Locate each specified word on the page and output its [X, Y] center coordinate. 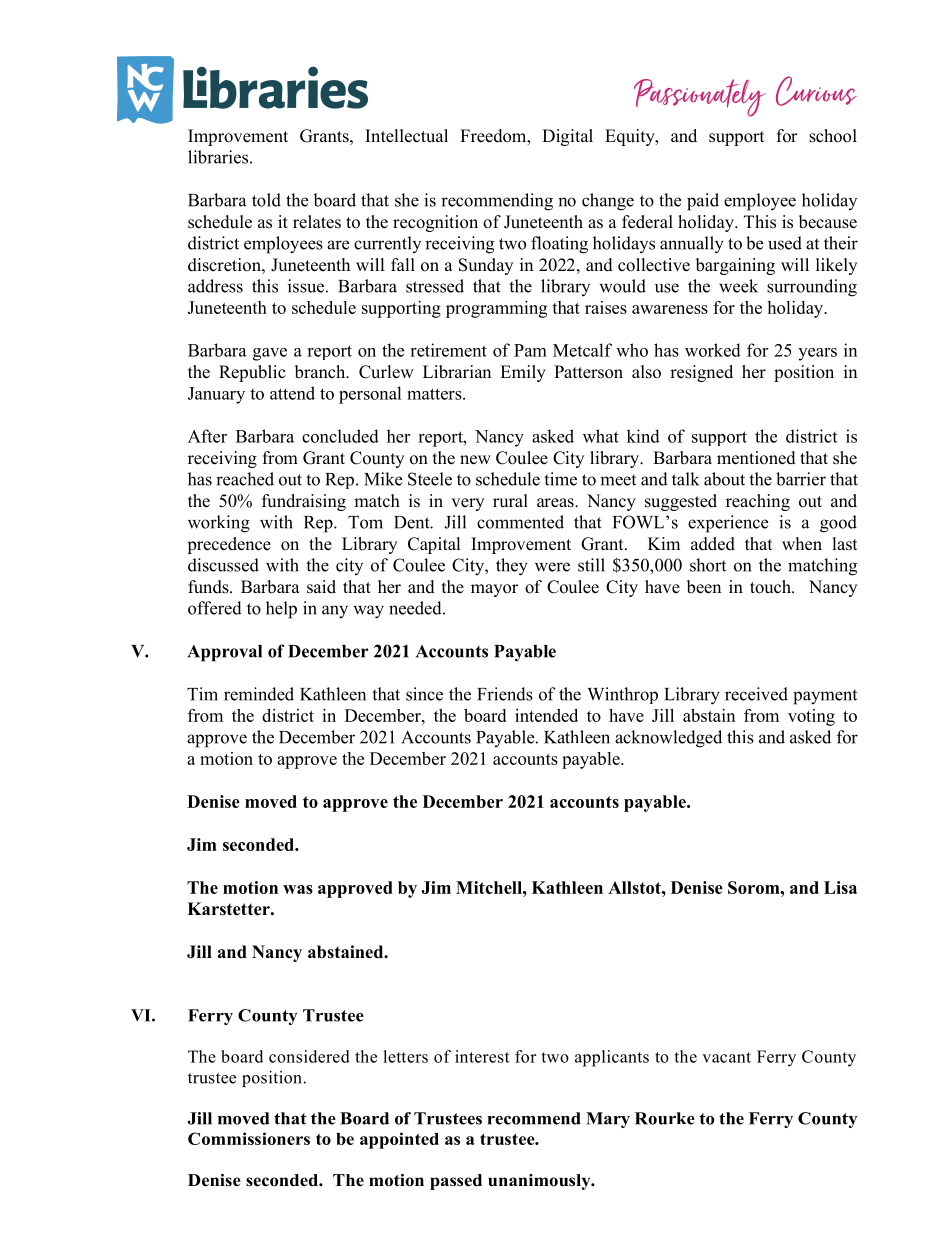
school [833, 136]
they [512, 567]
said [321, 587]
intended [546, 715]
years [817, 354]
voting [811, 717]
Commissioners [249, 1138]
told [266, 200]
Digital [567, 137]
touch [771, 587]
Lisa [840, 887]
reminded [259, 694]
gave [270, 354]
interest [482, 1056]
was [298, 889]
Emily [523, 373]
